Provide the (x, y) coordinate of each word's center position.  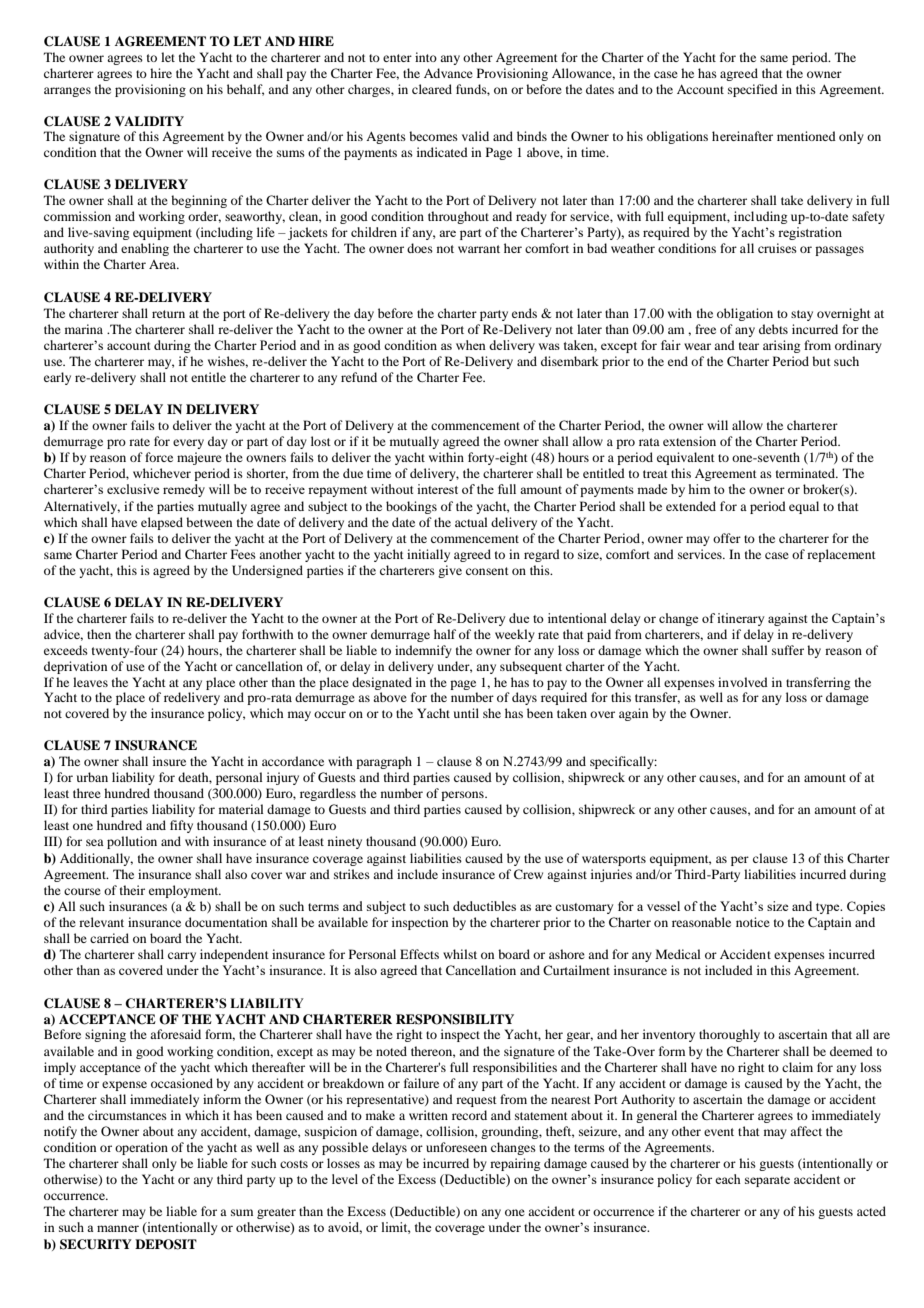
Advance (448, 73)
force (159, 457)
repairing (515, 1164)
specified (753, 90)
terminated (806, 473)
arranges (67, 92)
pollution (132, 842)
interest (437, 489)
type (829, 908)
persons (463, 796)
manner (118, 1228)
